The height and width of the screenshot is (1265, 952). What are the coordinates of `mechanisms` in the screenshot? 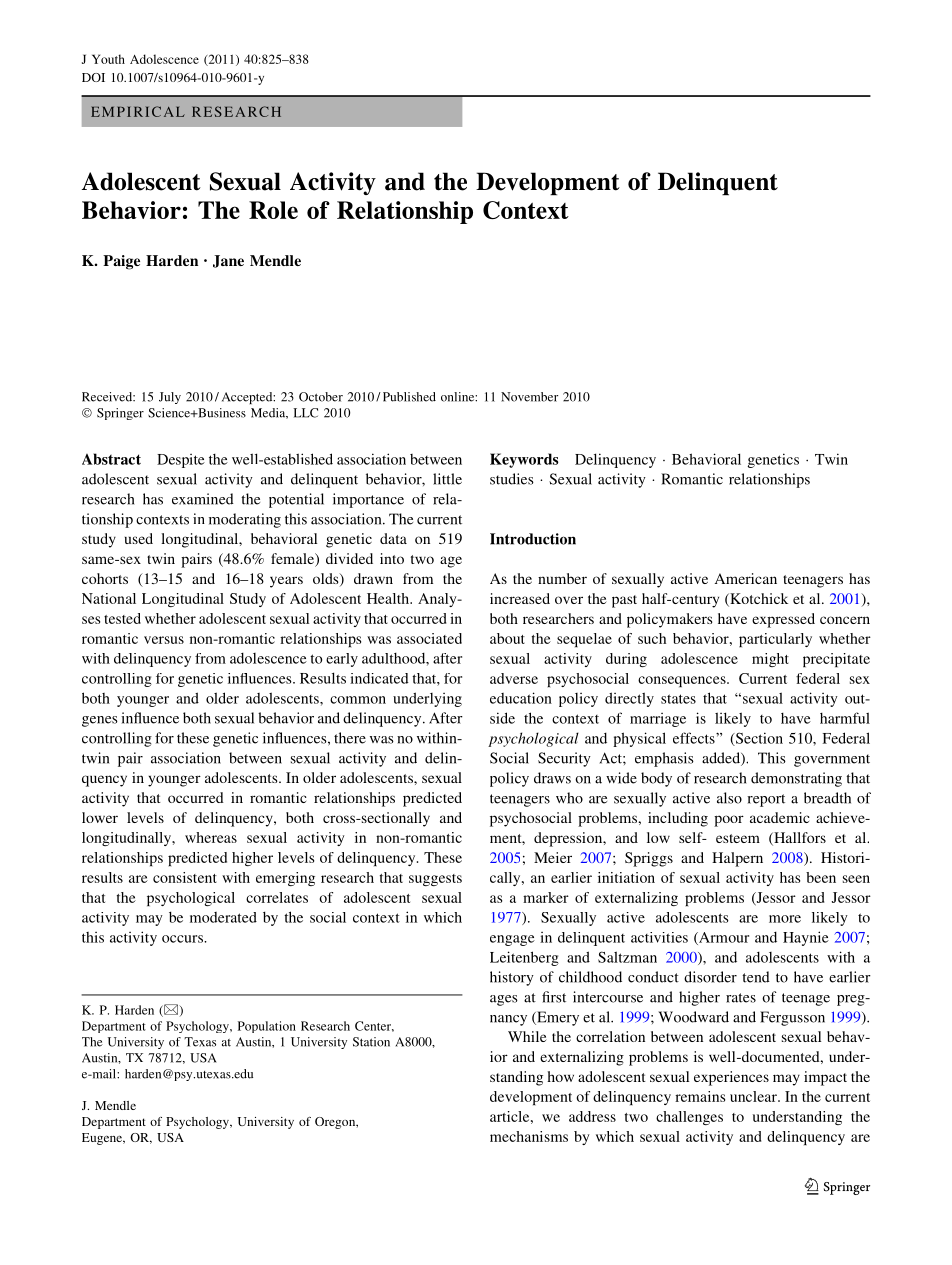 It's located at (529, 1136).
